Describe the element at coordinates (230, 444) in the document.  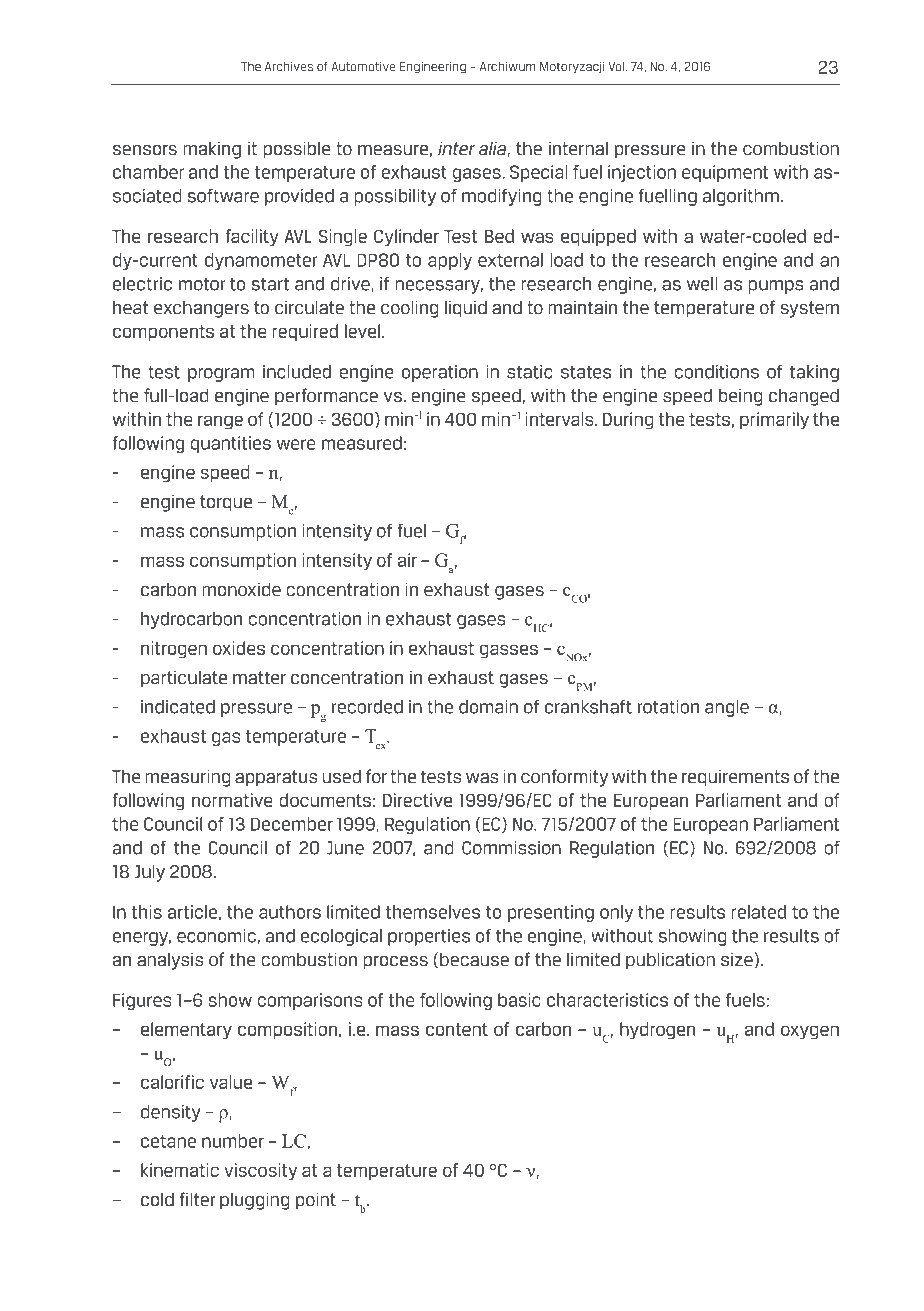
I see `quantities` at that location.
